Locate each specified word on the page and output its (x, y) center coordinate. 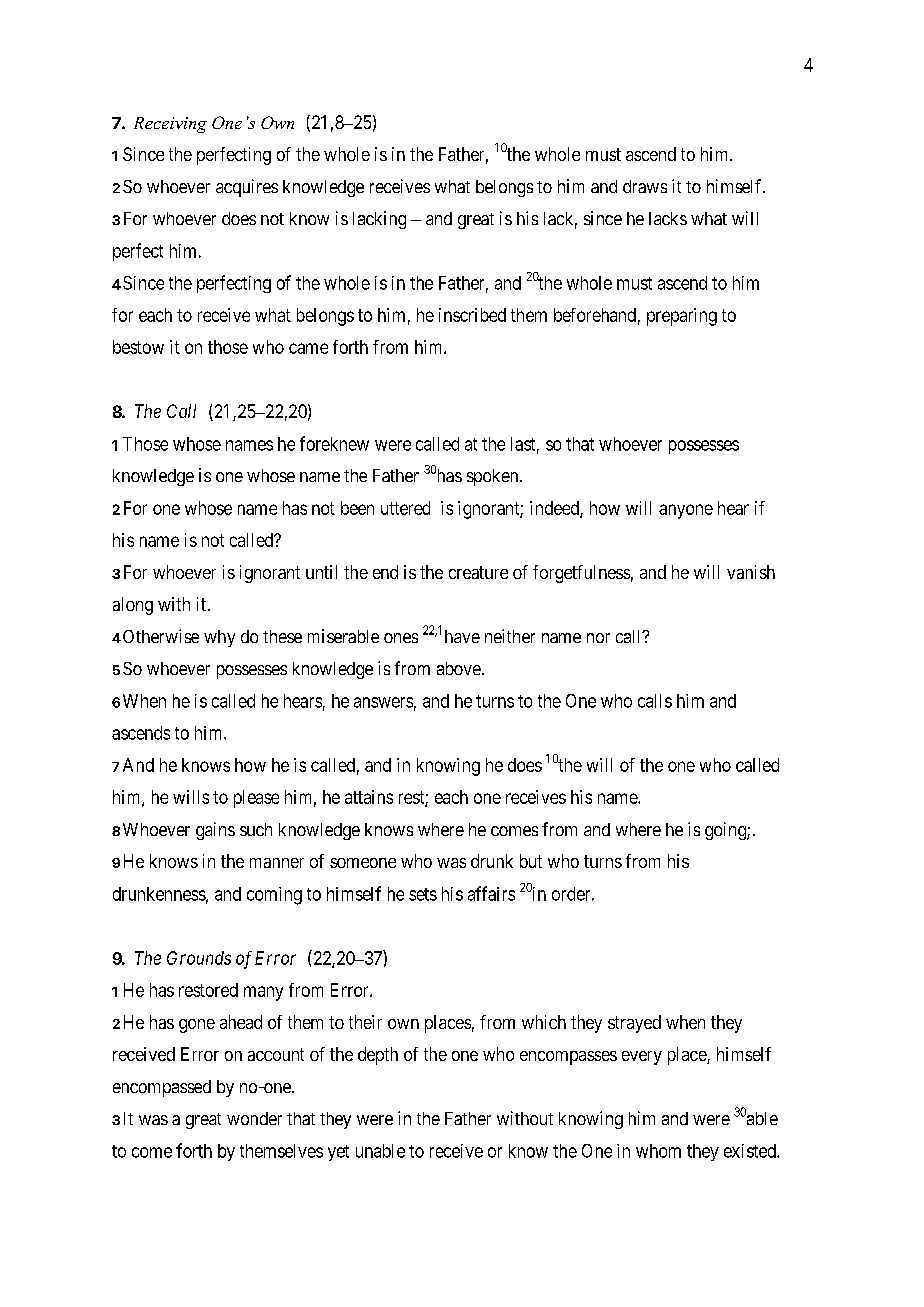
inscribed (472, 315)
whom (658, 1151)
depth (378, 1056)
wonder (254, 1118)
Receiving (170, 125)
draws (645, 186)
